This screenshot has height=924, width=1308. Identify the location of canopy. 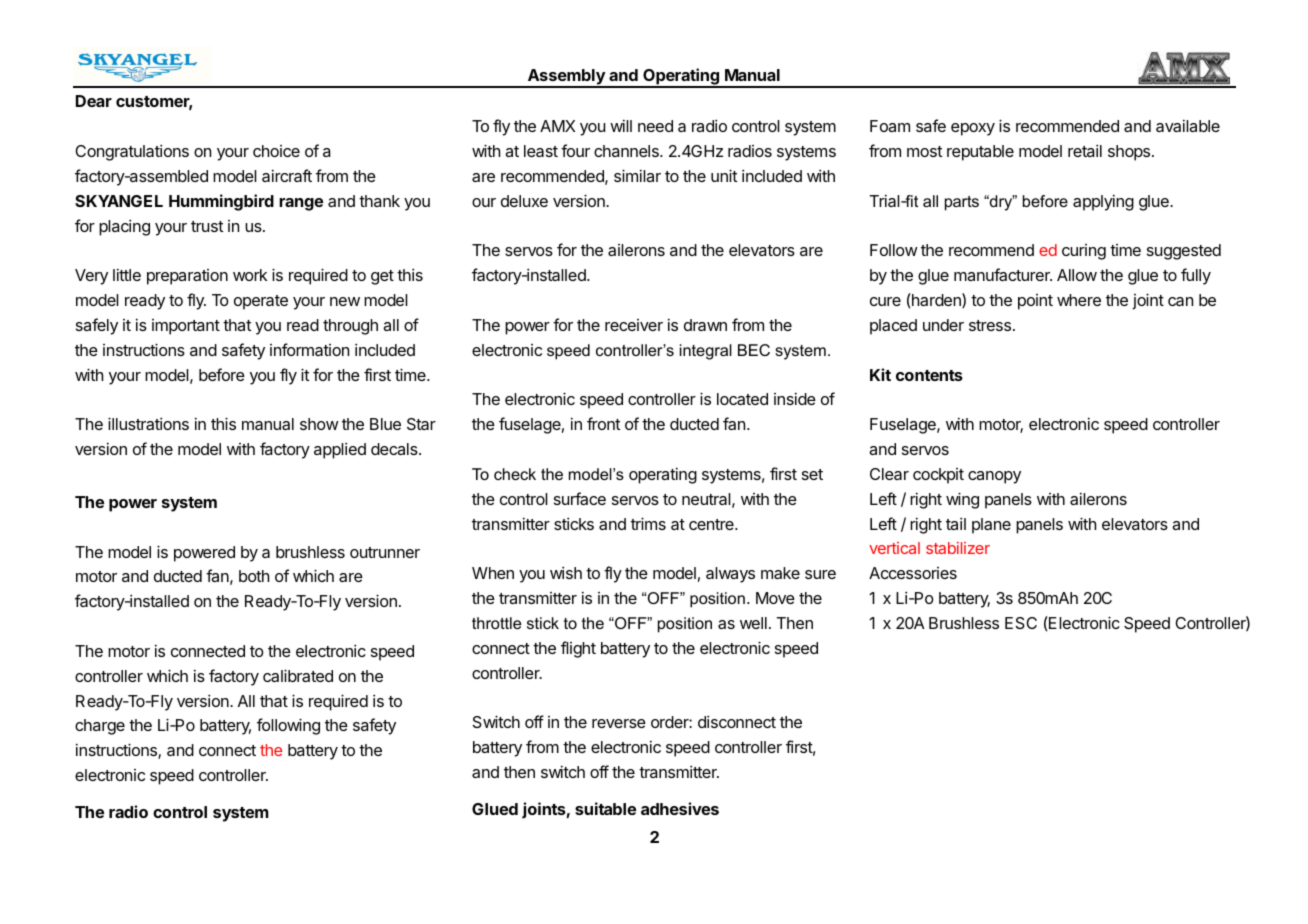
(994, 477).
